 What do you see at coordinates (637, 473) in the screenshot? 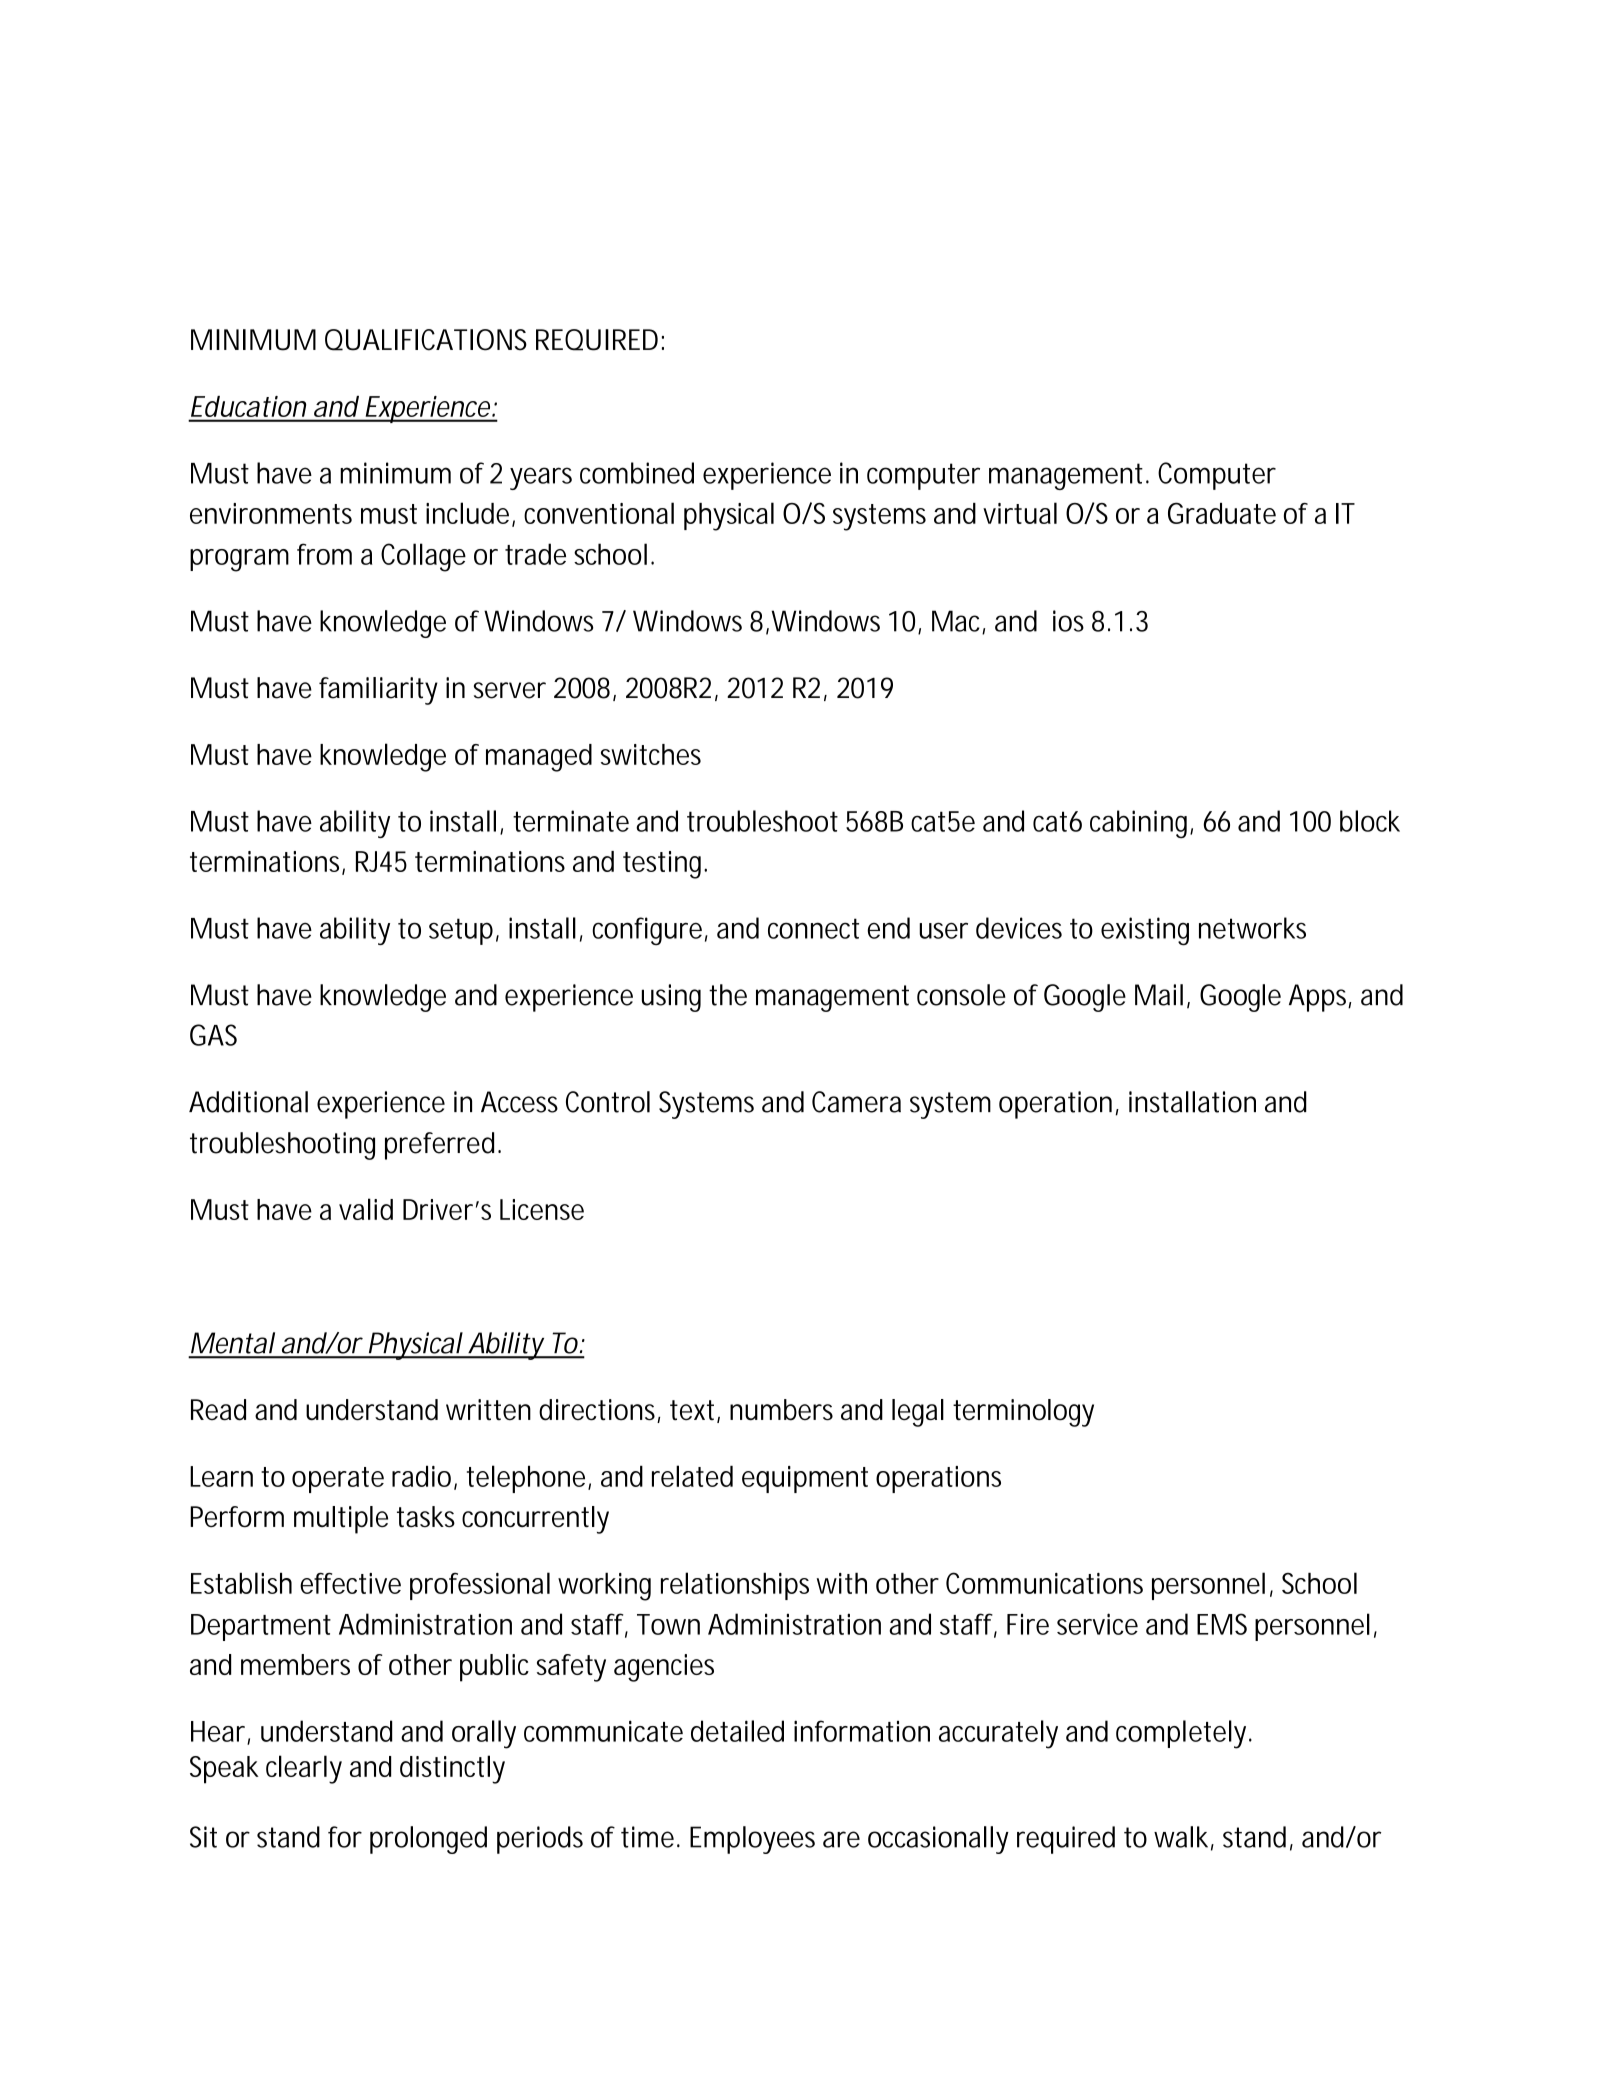
I see `combined` at bounding box center [637, 473].
